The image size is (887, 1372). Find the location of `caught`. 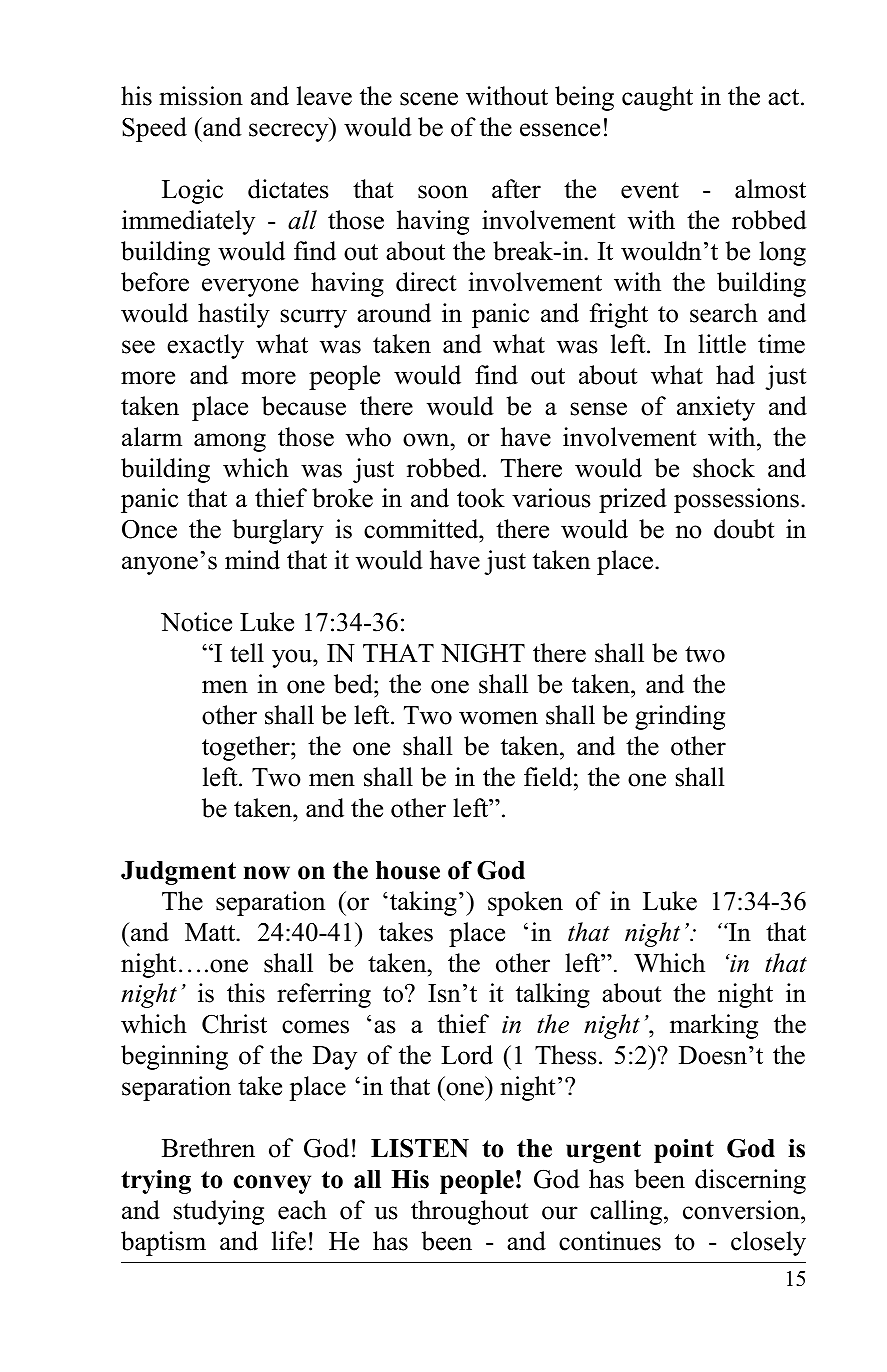

caught is located at coordinates (657, 98).
